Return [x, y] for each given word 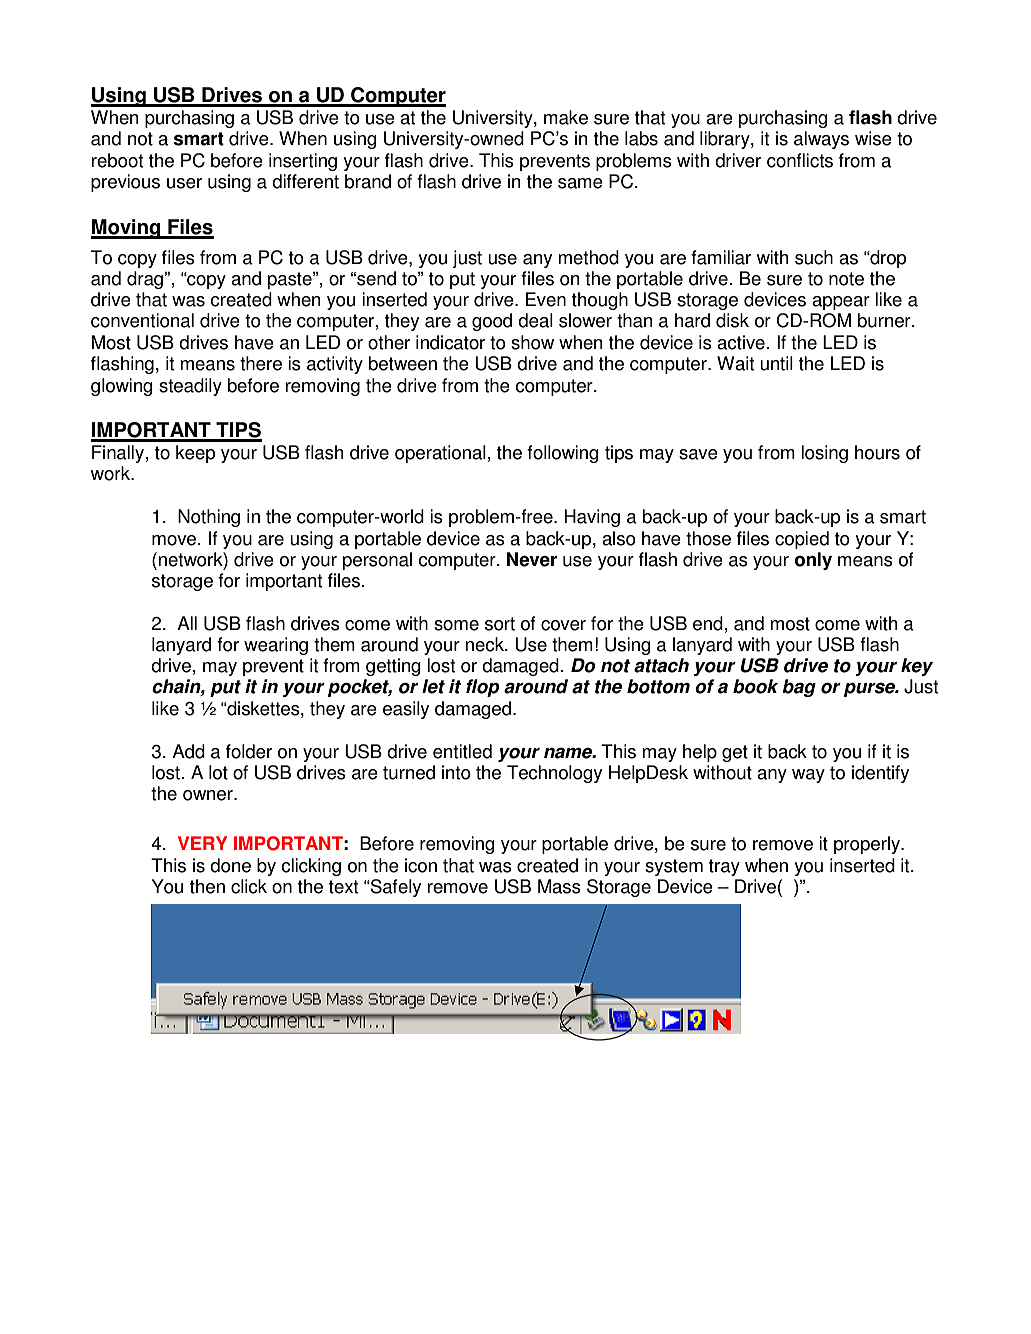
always [821, 140]
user [184, 183]
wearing [276, 646]
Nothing [209, 518]
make [566, 117]
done [230, 865]
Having [592, 518]
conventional [142, 320]
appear [841, 303]
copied [802, 540]
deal [535, 320]
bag [799, 688]
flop [483, 688]
